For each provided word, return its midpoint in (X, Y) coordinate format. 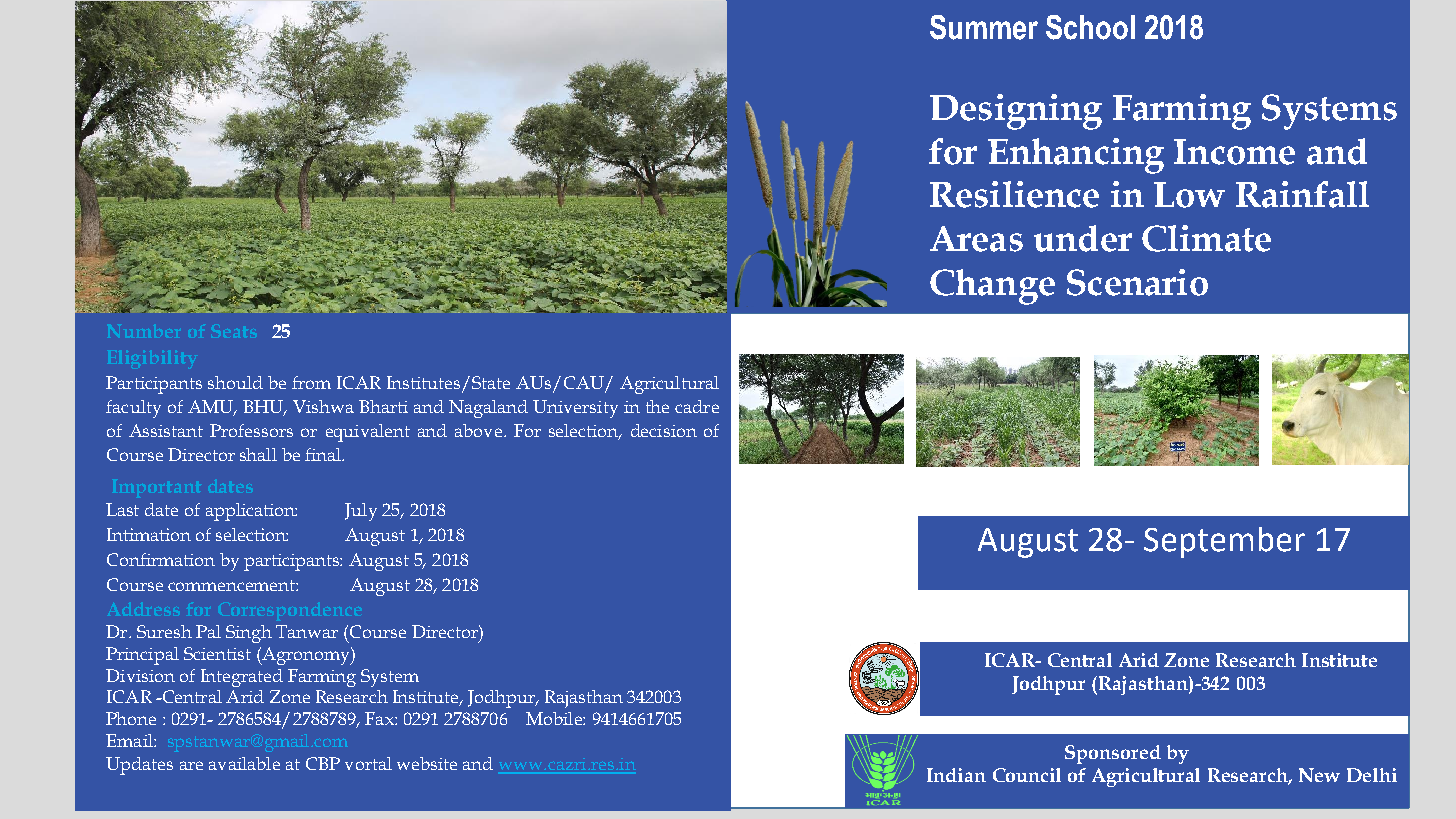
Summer (984, 27)
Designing (1016, 112)
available (244, 763)
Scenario (1137, 282)
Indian (956, 775)
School (1090, 27)
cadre (697, 406)
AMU (212, 407)
